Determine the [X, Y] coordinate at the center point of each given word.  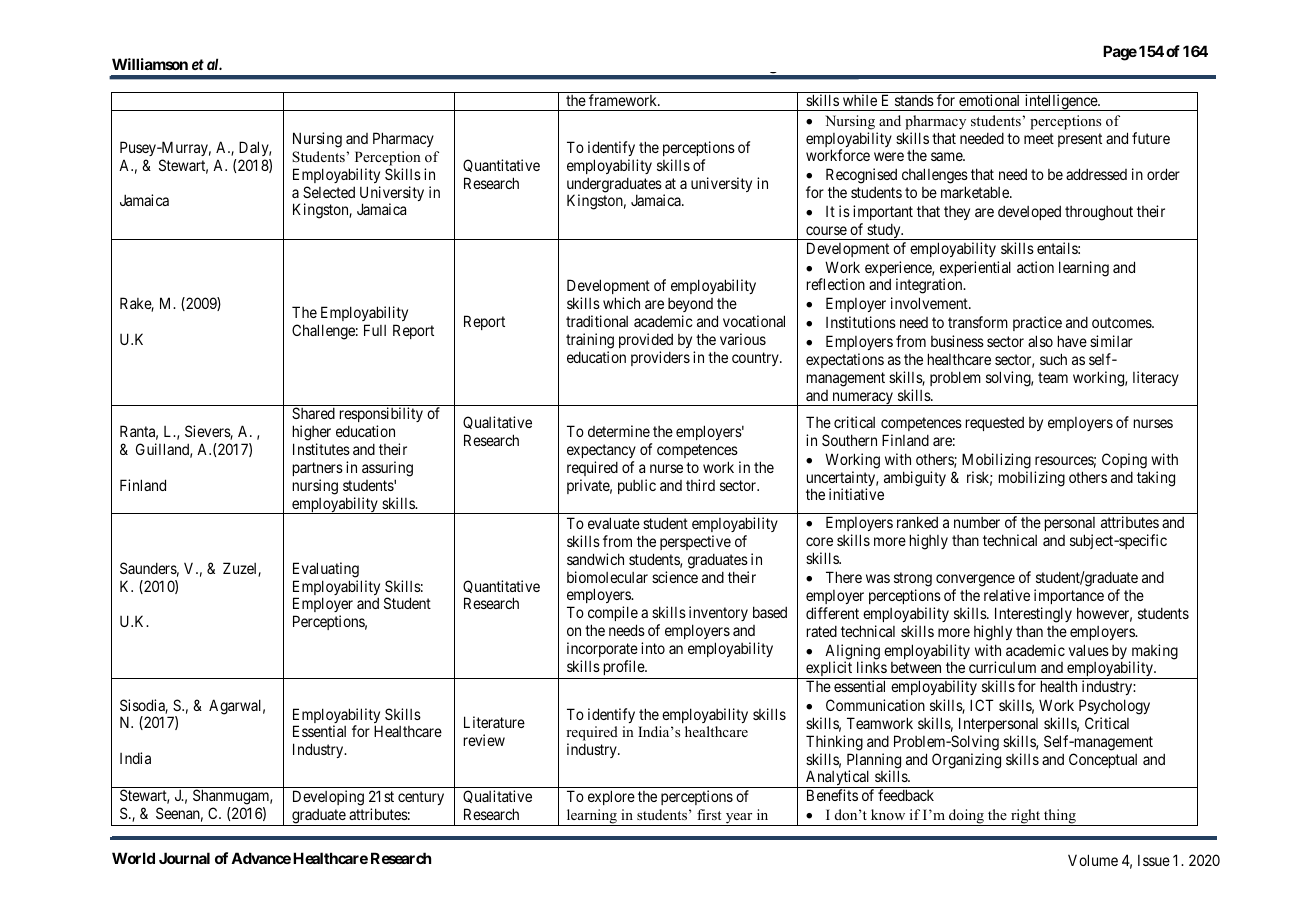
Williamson [150, 64]
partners [318, 469]
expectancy [601, 451]
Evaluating [326, 570]
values [1089, 650]
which [621, 303]
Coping [1124, 461]
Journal [184, 858]
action [1035, 267]
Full [375, 330]
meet [1039, 138]
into [653, 648]
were [889, 156]
